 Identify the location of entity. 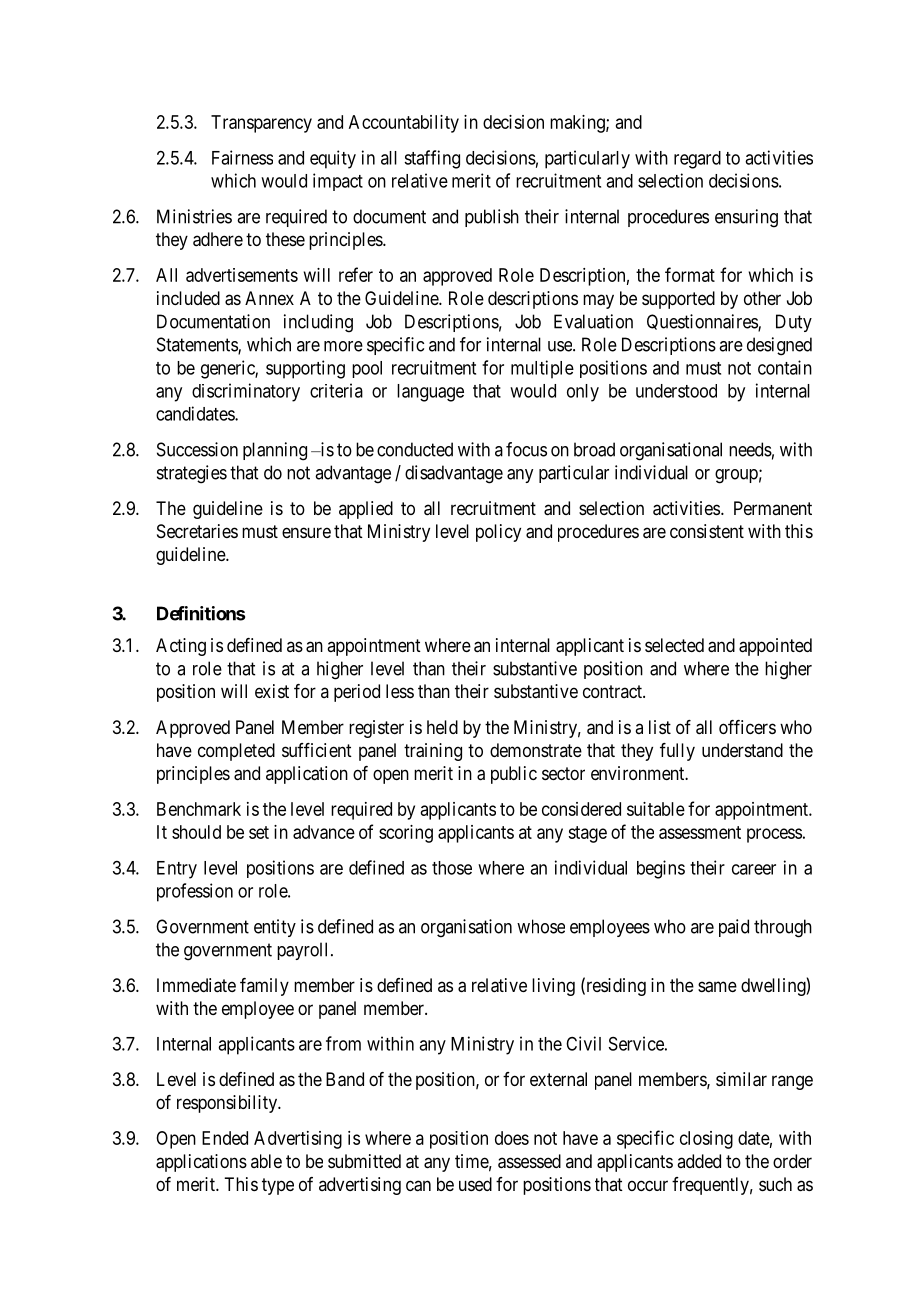
(275, 928).
